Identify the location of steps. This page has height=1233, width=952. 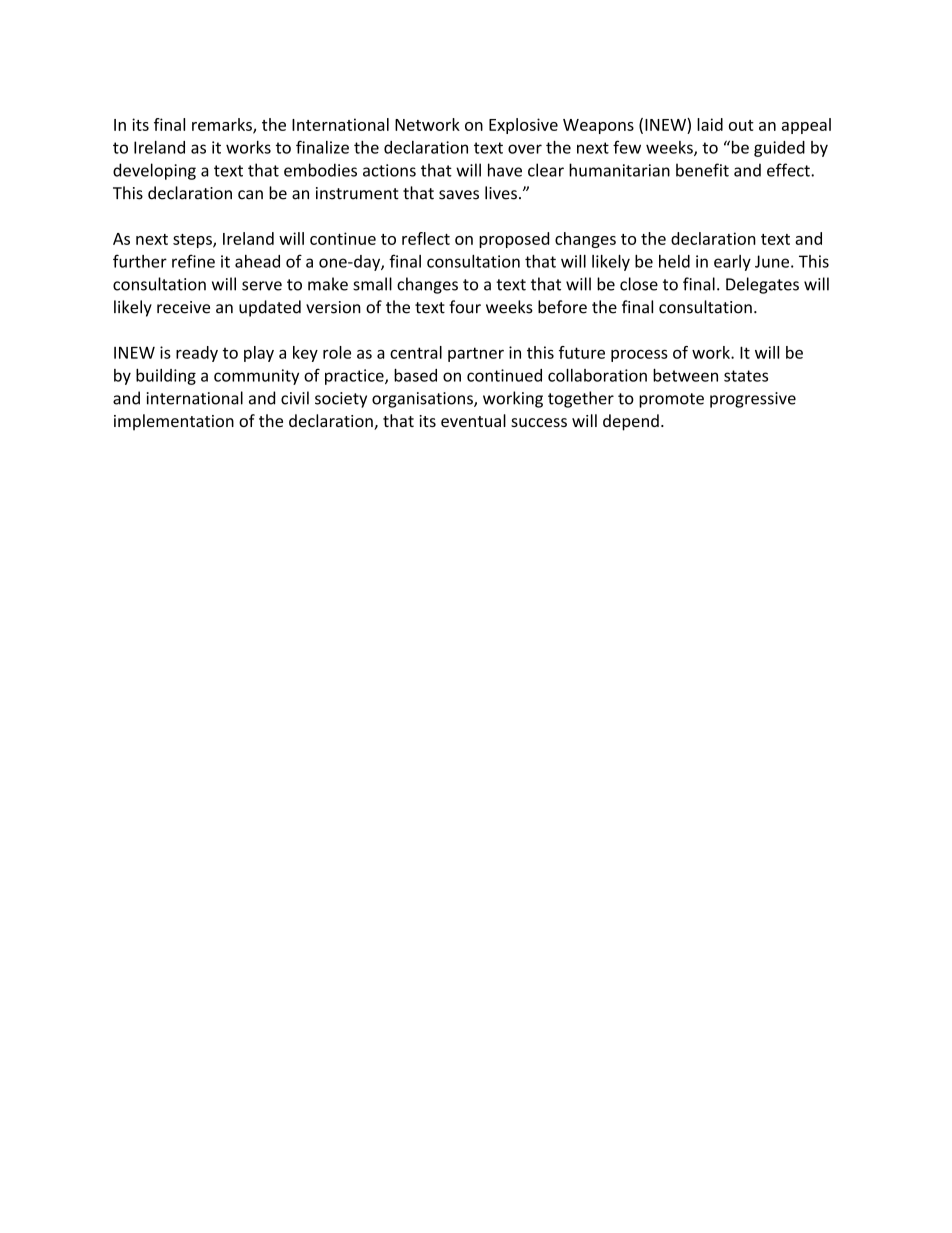
(193, 241).
